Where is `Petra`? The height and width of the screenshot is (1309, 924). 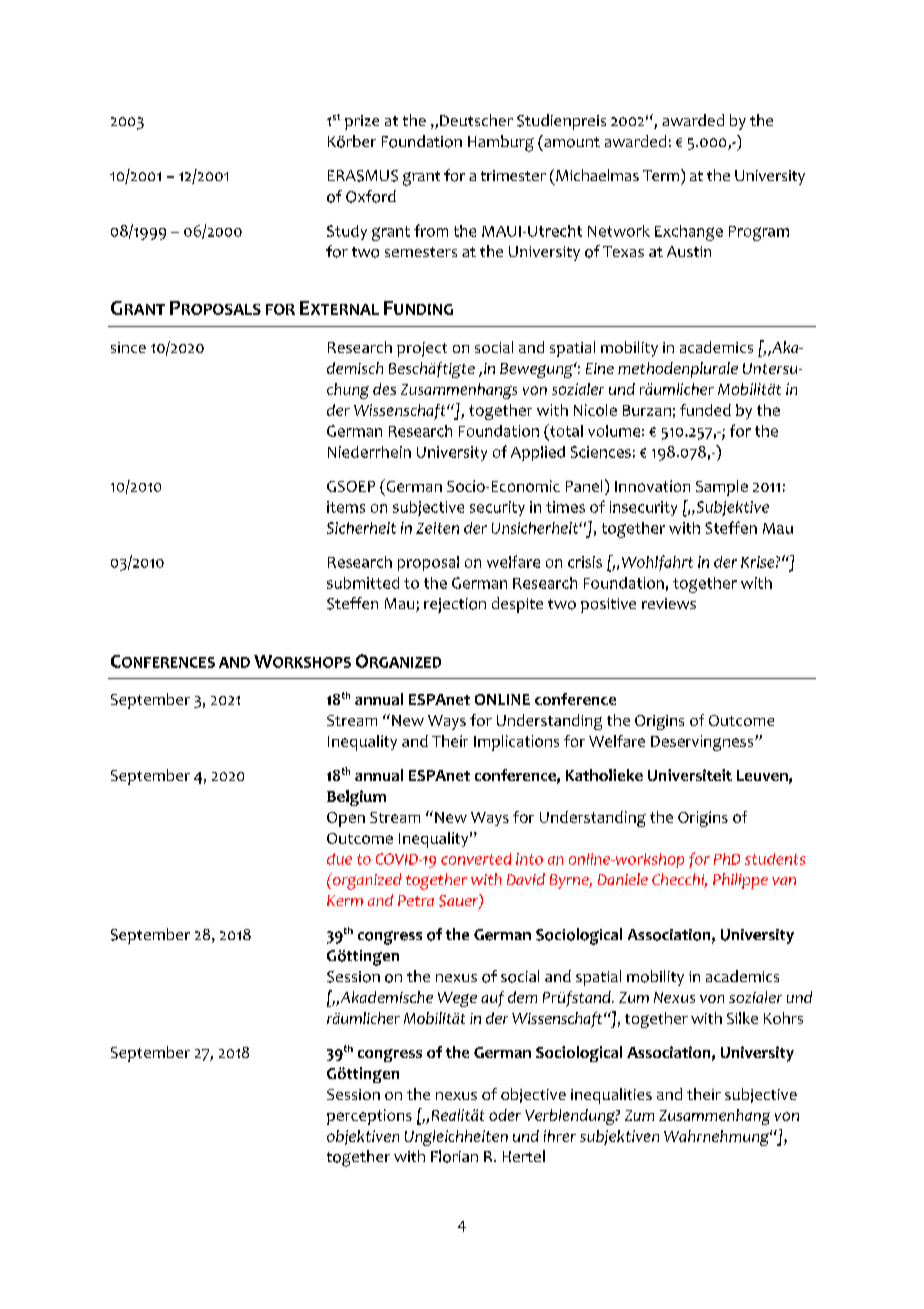
Petra is located at coordinates (416, 900).
